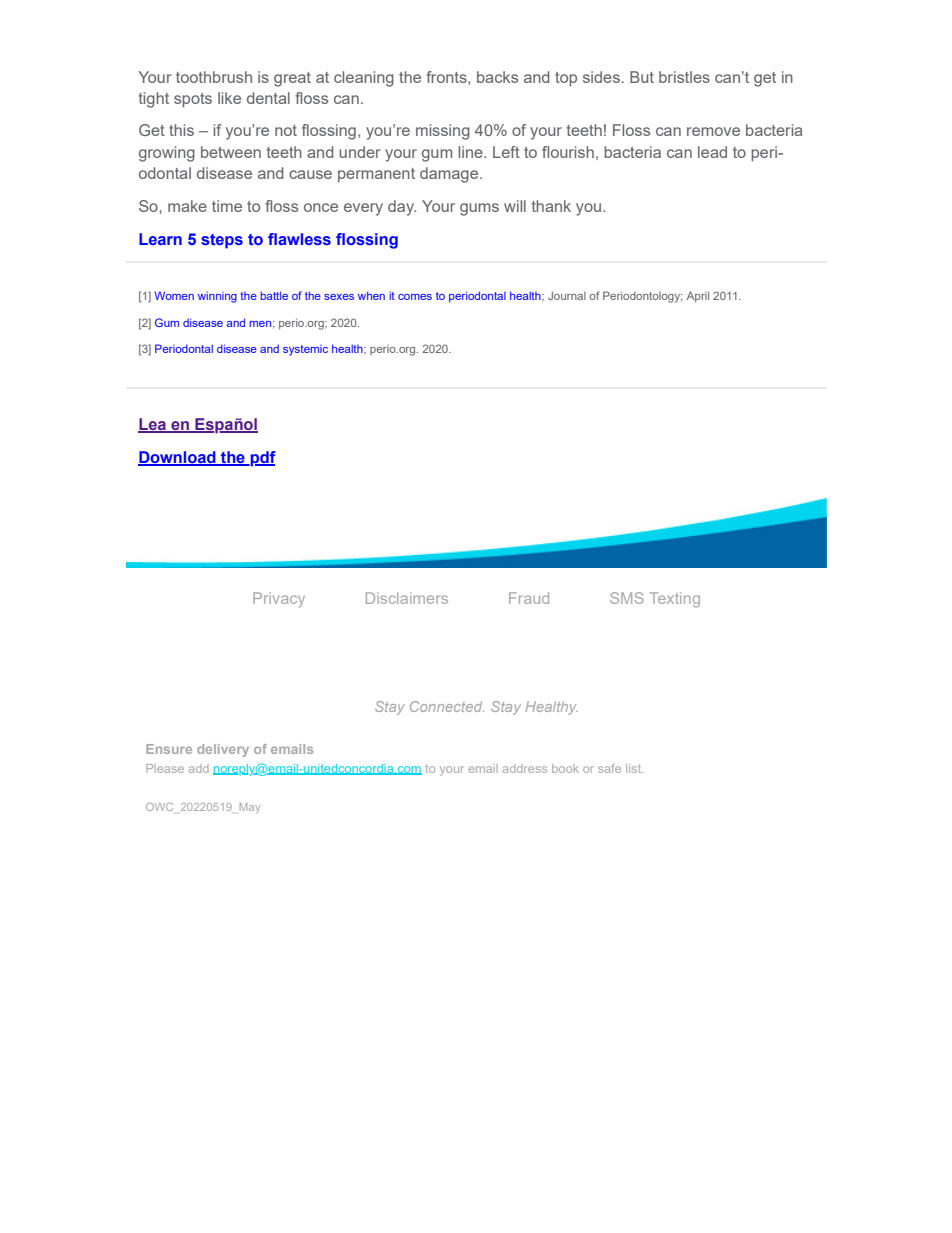 Image resolution: width=952 pixels, height=1233 pixels. What do you see at coordinates (627, 598) in the screenshot?
I see `SMS` at bounding box center [627, 598].
